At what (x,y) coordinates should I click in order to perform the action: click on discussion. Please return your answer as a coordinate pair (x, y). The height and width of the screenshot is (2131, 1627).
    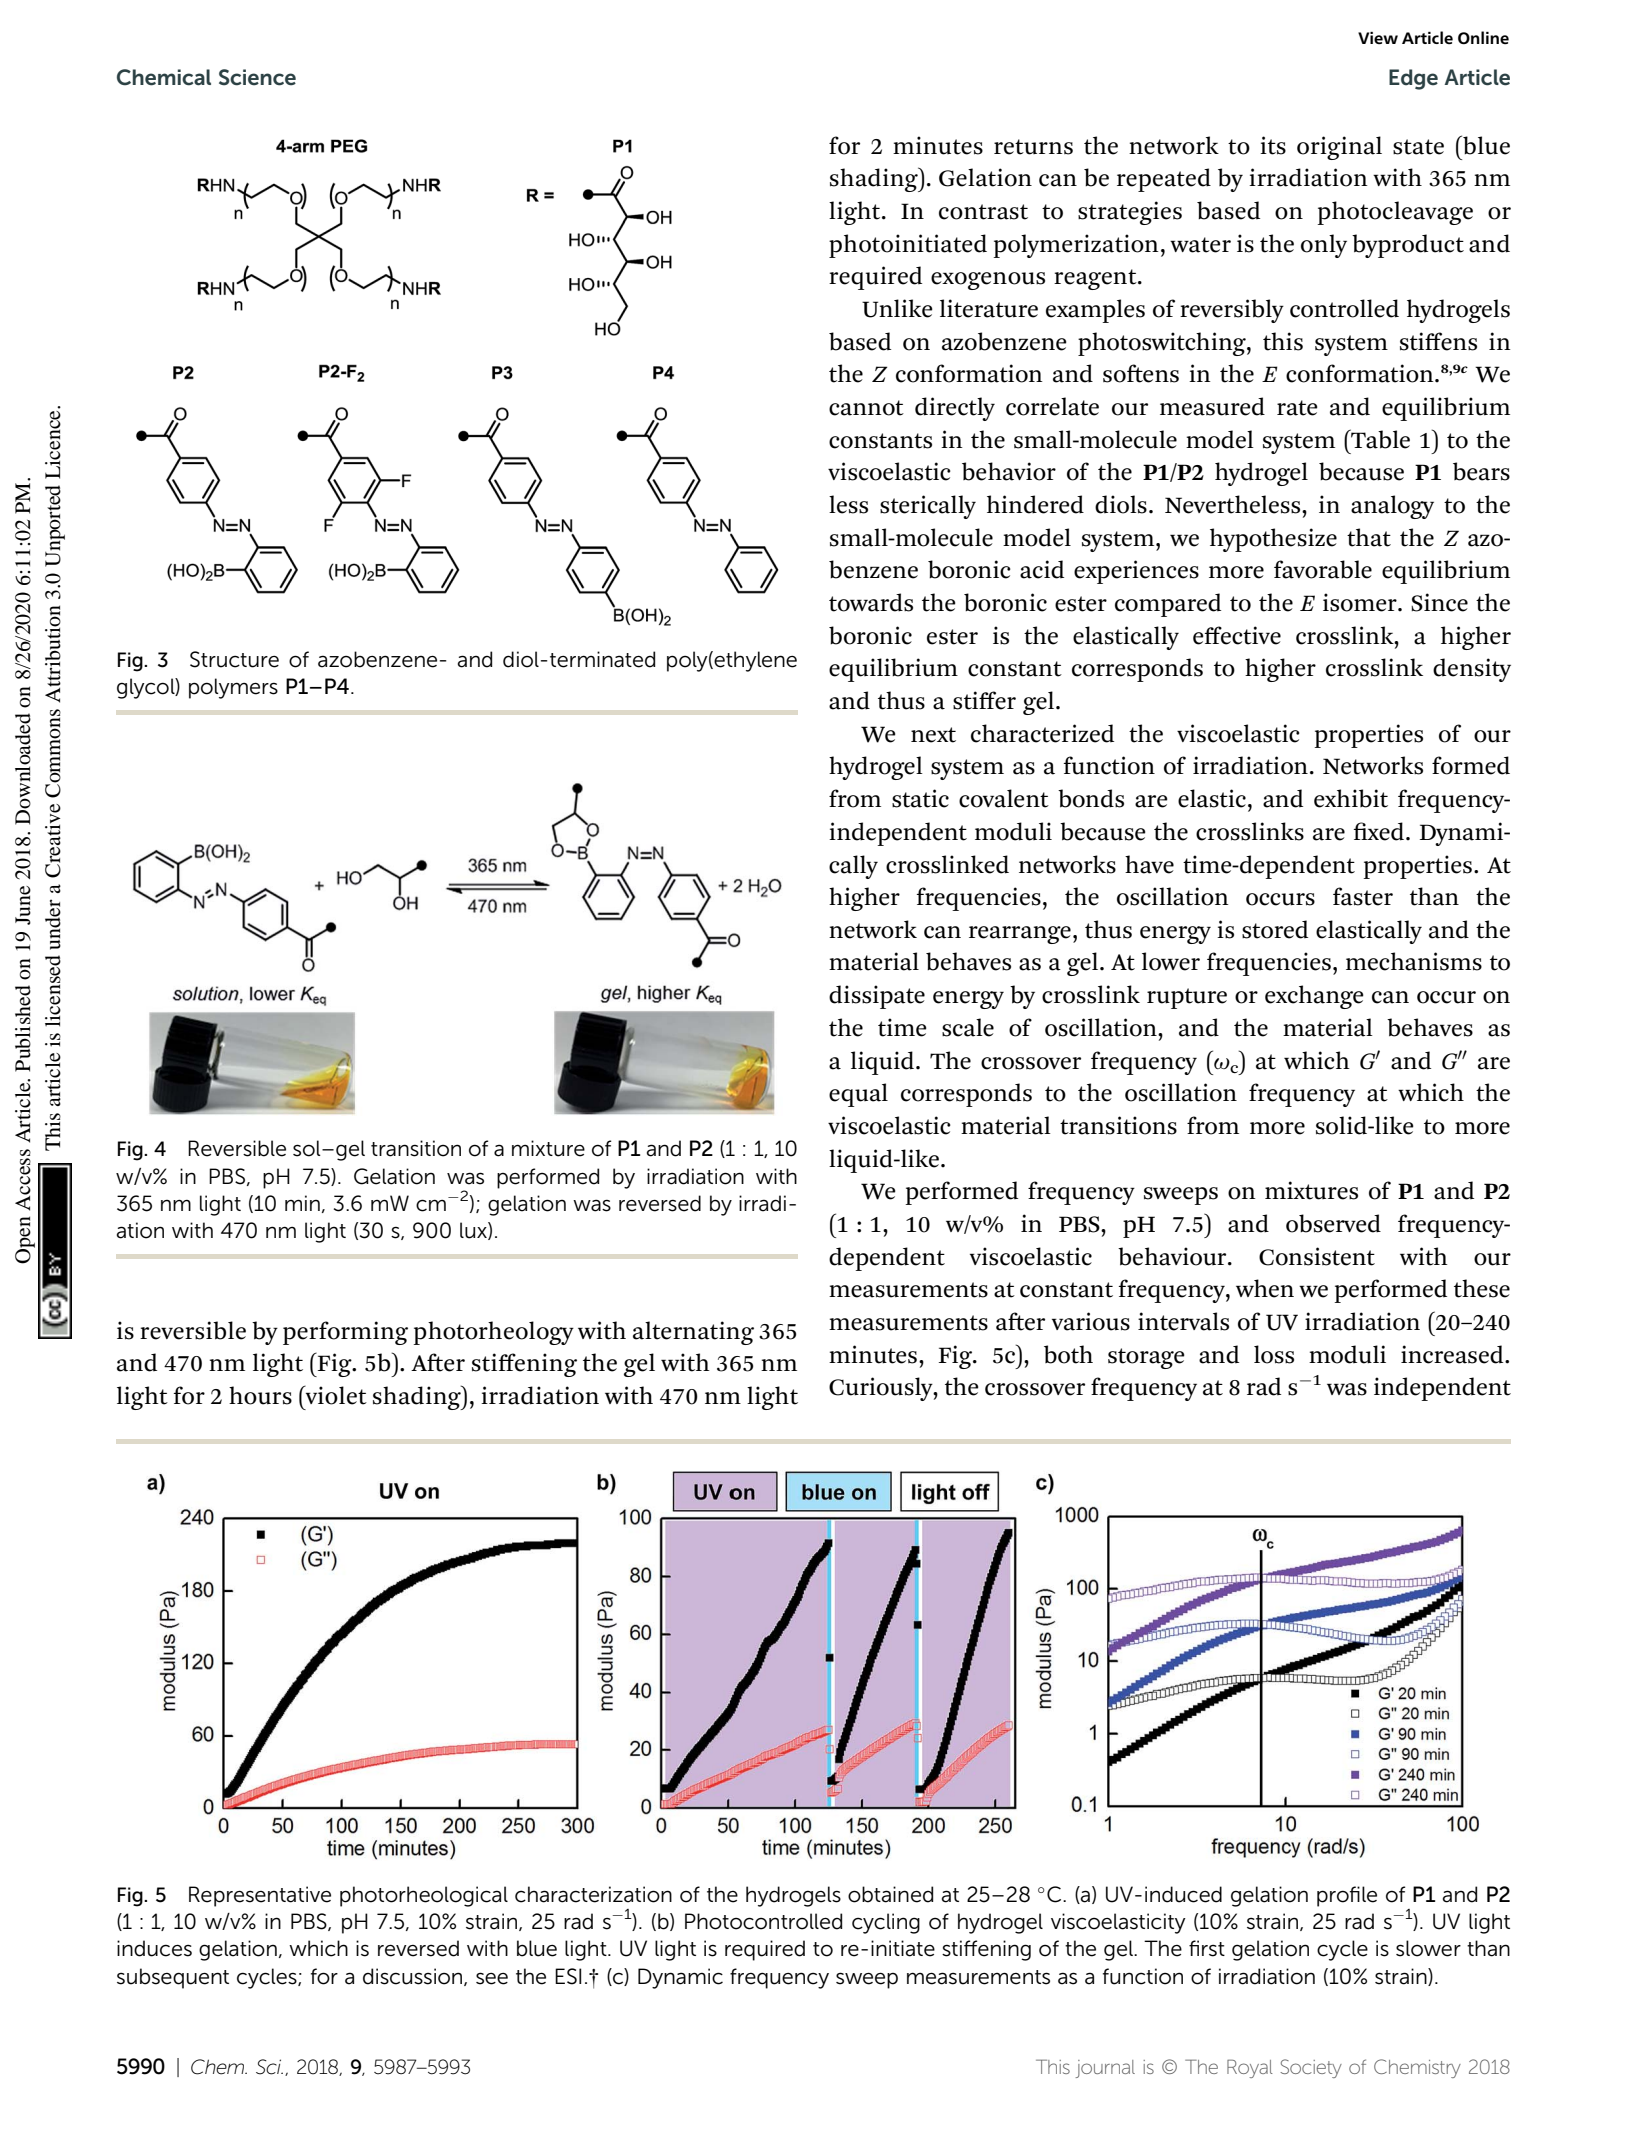
    Looking at the image, I should click on (414, 1977).
